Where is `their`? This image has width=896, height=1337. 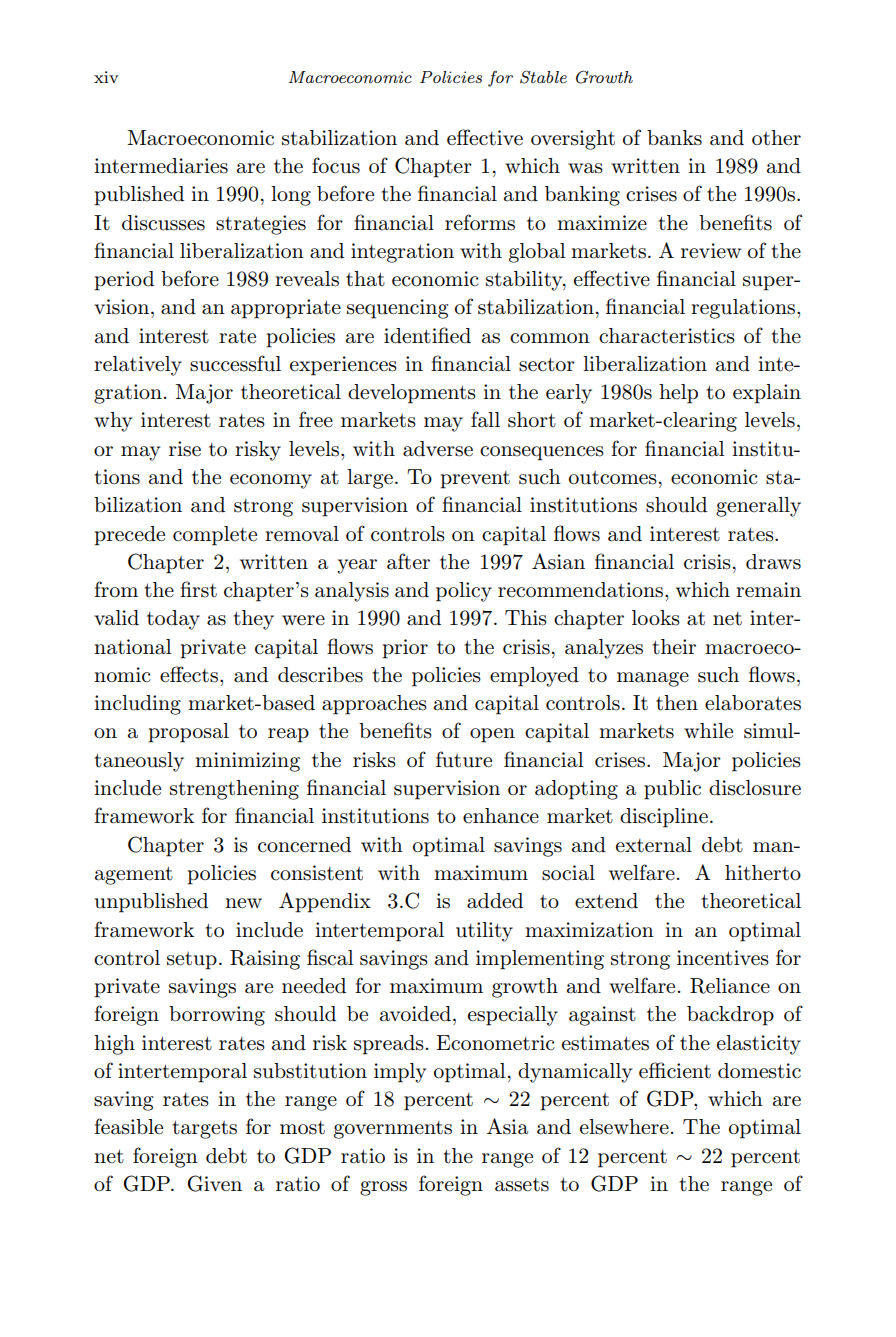 their is located at coordinates (674, 646).
